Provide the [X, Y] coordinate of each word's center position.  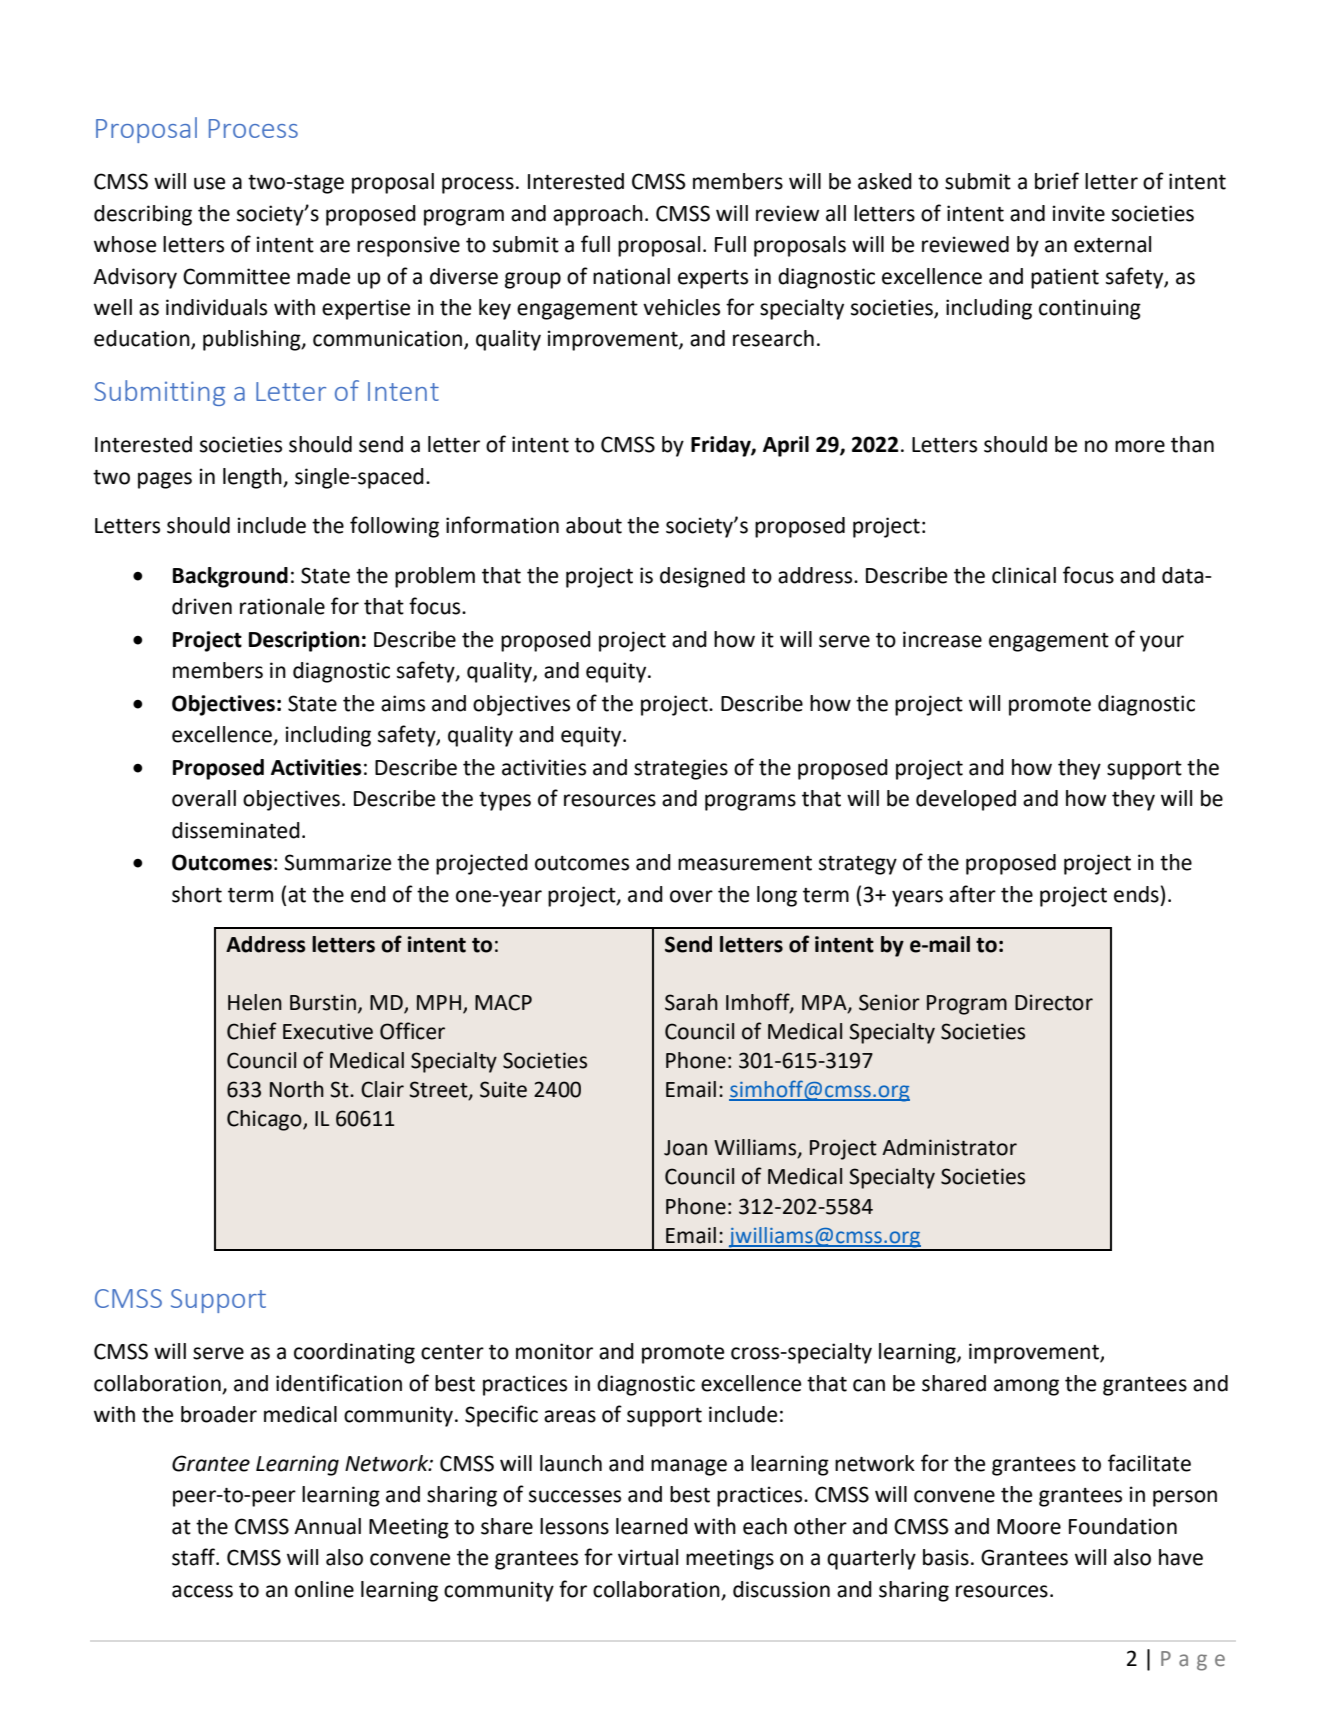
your [1162, 643]
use [209, 183]
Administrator [949, 1147]
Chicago [265, 1120]
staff [195, 1557]
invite [1079, 213]
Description [304, 641]
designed [702, 577]
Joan [685, 1148]
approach [598, 215]
